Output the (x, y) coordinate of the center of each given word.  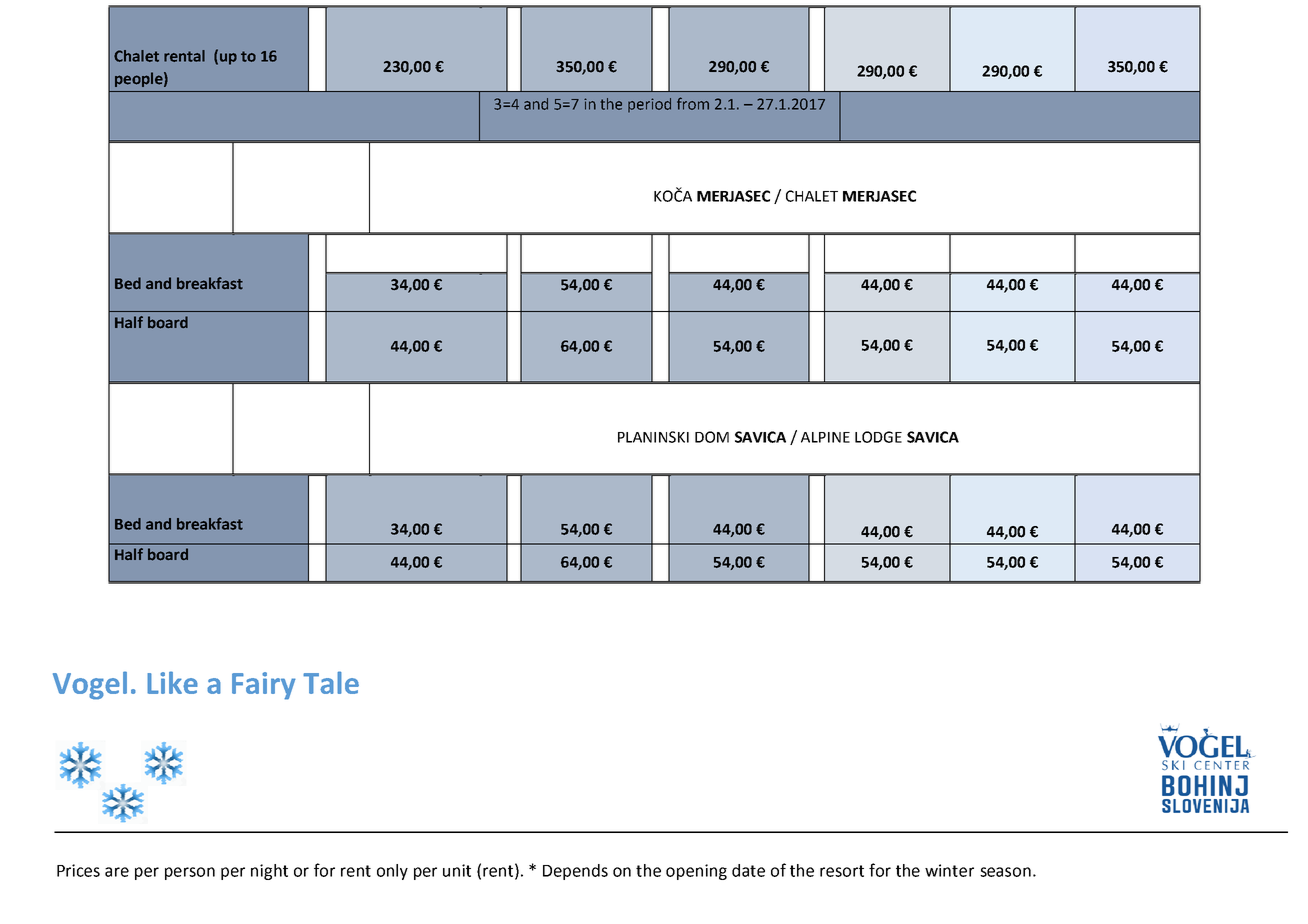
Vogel (90, 685)
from (693, 103)
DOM (712, 437)
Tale (331, 682)
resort (842, 871)
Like (172, 682)
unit (457, 870)
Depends (575, 872)
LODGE (878, 437)
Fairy (264, 686)
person (190, 873)
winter (949, 870)
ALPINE (825, 437)
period (649, 105)
